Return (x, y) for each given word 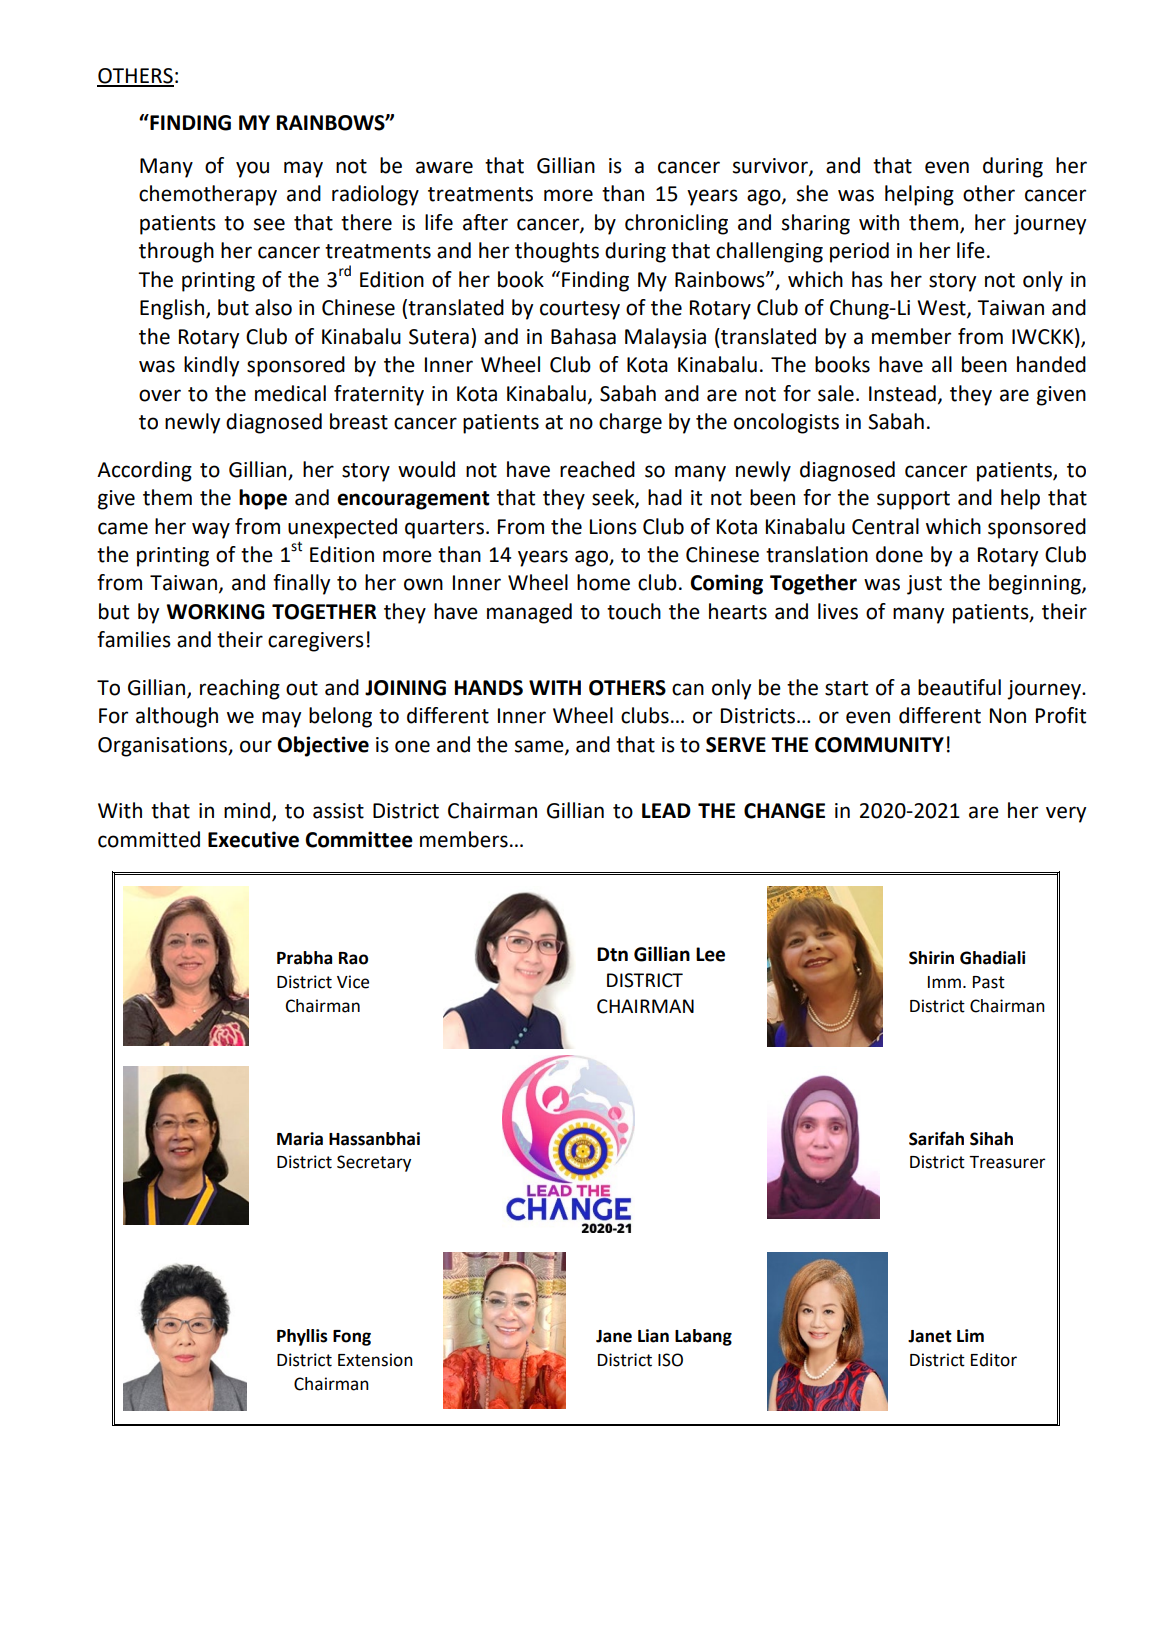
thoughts (557, 252)
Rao (353, 958)
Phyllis (302, 1337)
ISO (670, 1360)
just (924, 585)
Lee (710, 954)
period (859, 252)
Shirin (931, 958)
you (252, 169)
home (603, 582)
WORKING (215, 612)
